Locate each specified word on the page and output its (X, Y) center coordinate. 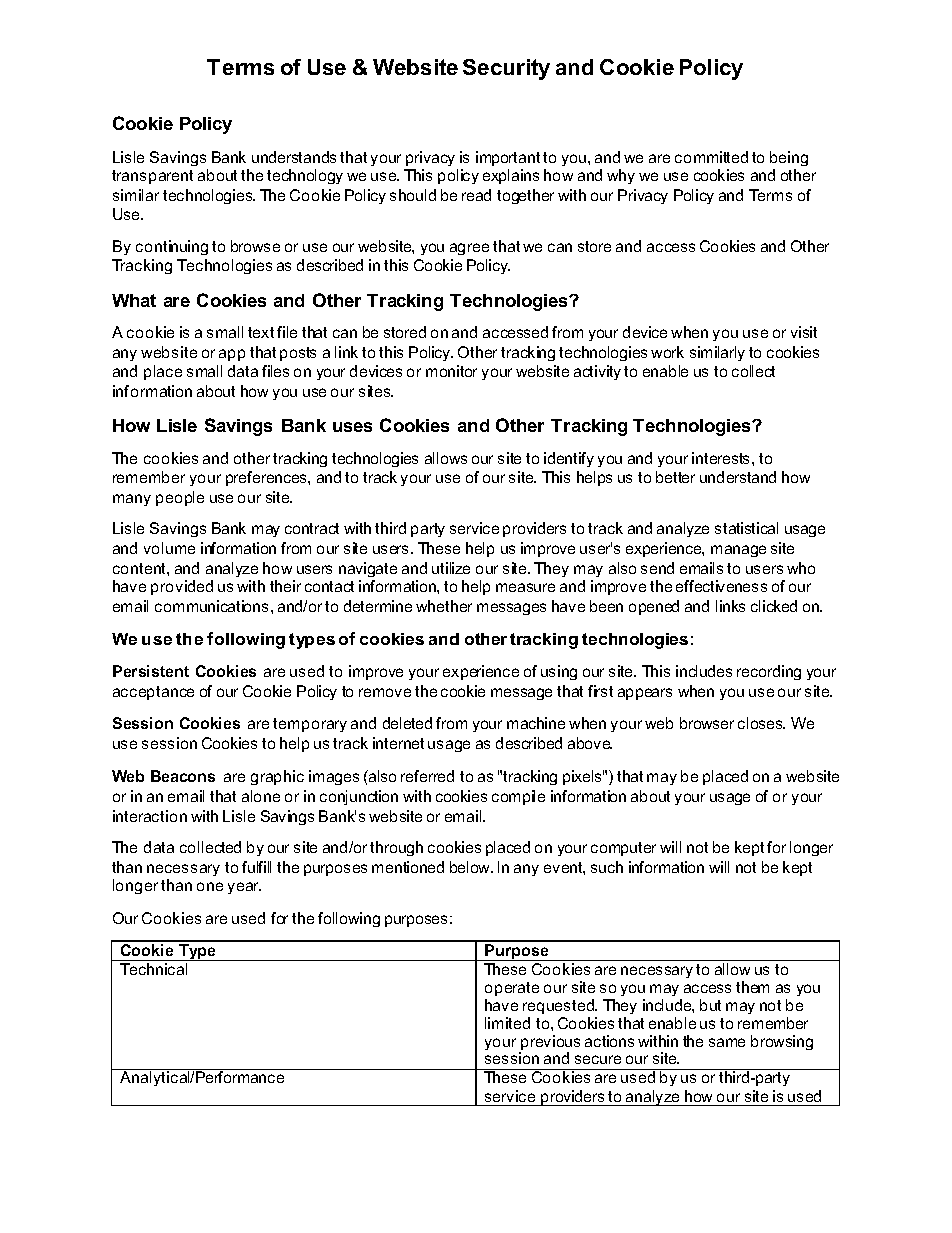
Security (506, 69)
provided (182, 587)
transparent (152, 177)
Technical (153, 969)
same (727, 1042)
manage (738, 551)
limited (507, 1023)
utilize (451, 568)
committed (711, 157)
